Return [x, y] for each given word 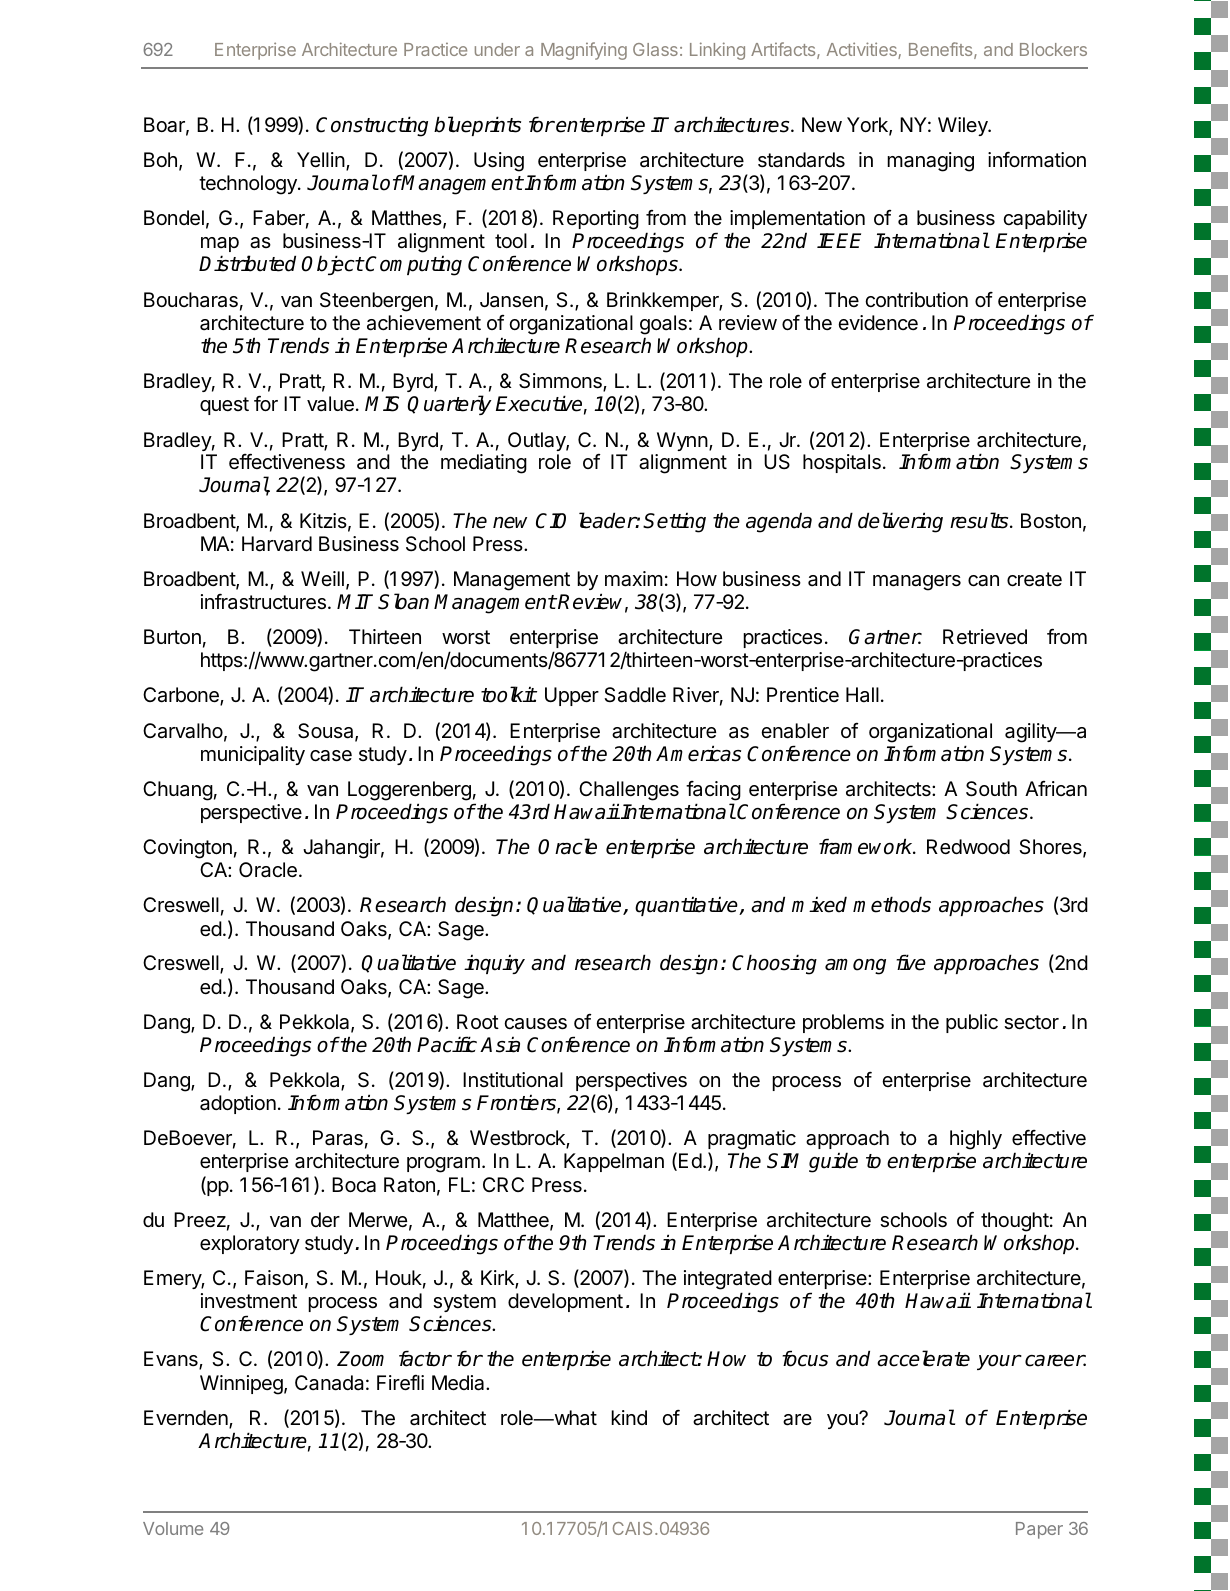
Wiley [964, 126]
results [980, 520]
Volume [173, 1528]
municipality [253, 755]
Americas [698, 753]
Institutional [513, 1080]
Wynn [682, 441]
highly [976, 1141]
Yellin [321, 159]
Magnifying [584, 51]
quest [224, 406]
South [991, 789]
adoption [238, 1104]
